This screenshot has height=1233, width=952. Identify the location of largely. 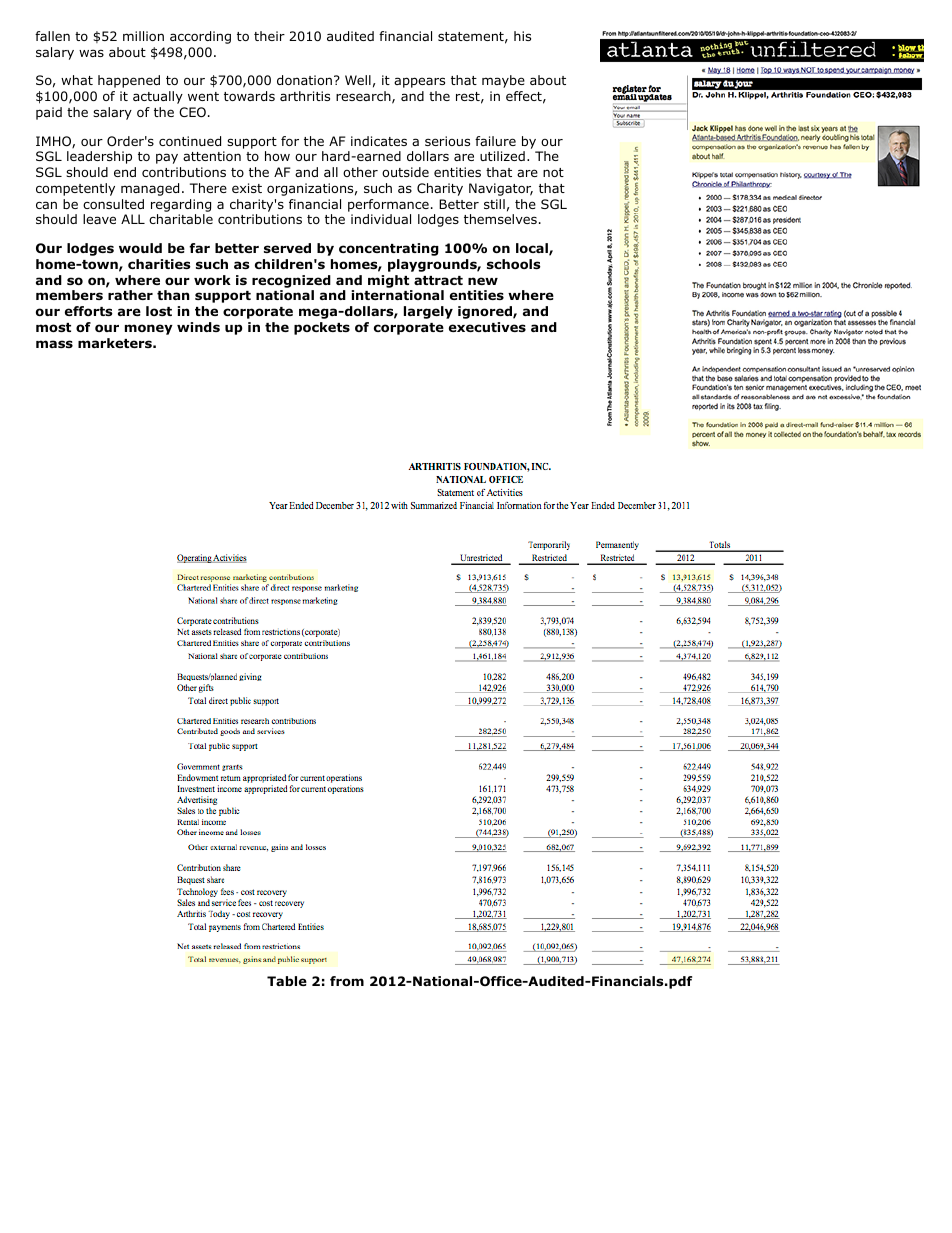
(428, 312).
